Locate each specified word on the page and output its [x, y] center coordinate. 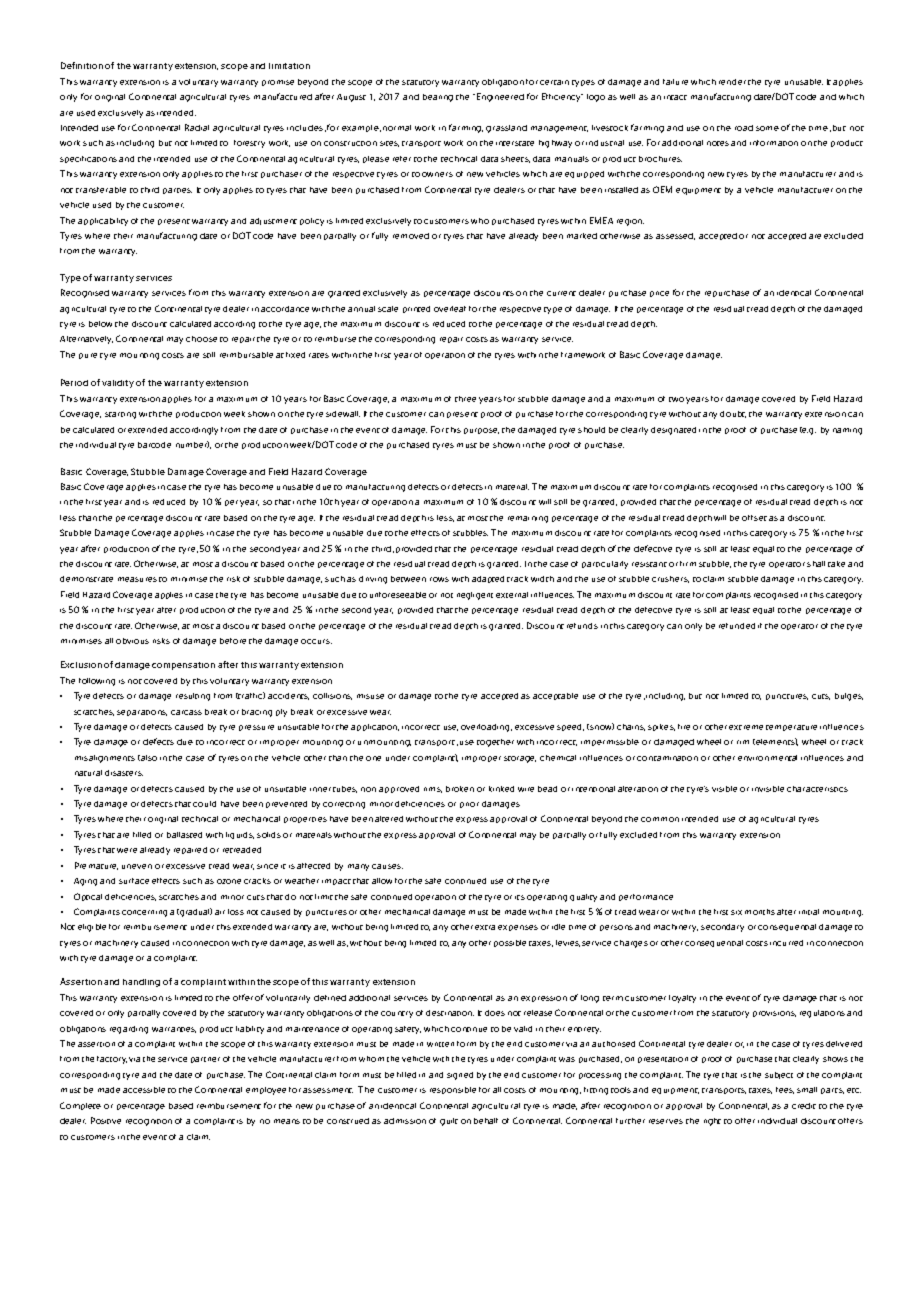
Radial [197, 127]
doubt [733, 414]
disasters [124, 773]
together [495, 743]
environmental [767, 758]
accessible [144, 1090]
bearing [438, 98]
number [192, 444]
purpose [481, 431]
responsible [453, 1090]
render [732, 82]
